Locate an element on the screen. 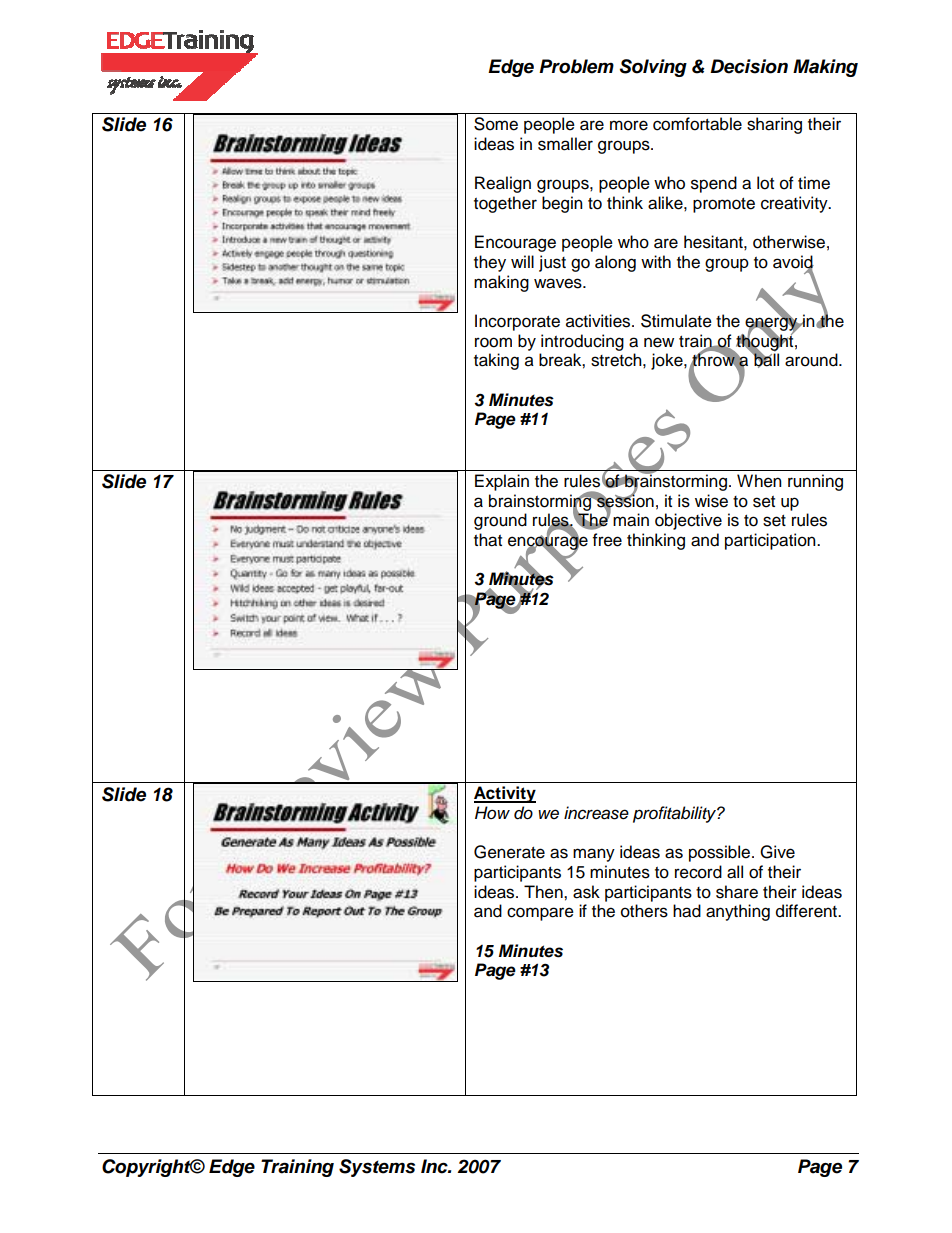 The height and width of the screenshot is (1233, 952). anything is located at coordinates (738, 912).
